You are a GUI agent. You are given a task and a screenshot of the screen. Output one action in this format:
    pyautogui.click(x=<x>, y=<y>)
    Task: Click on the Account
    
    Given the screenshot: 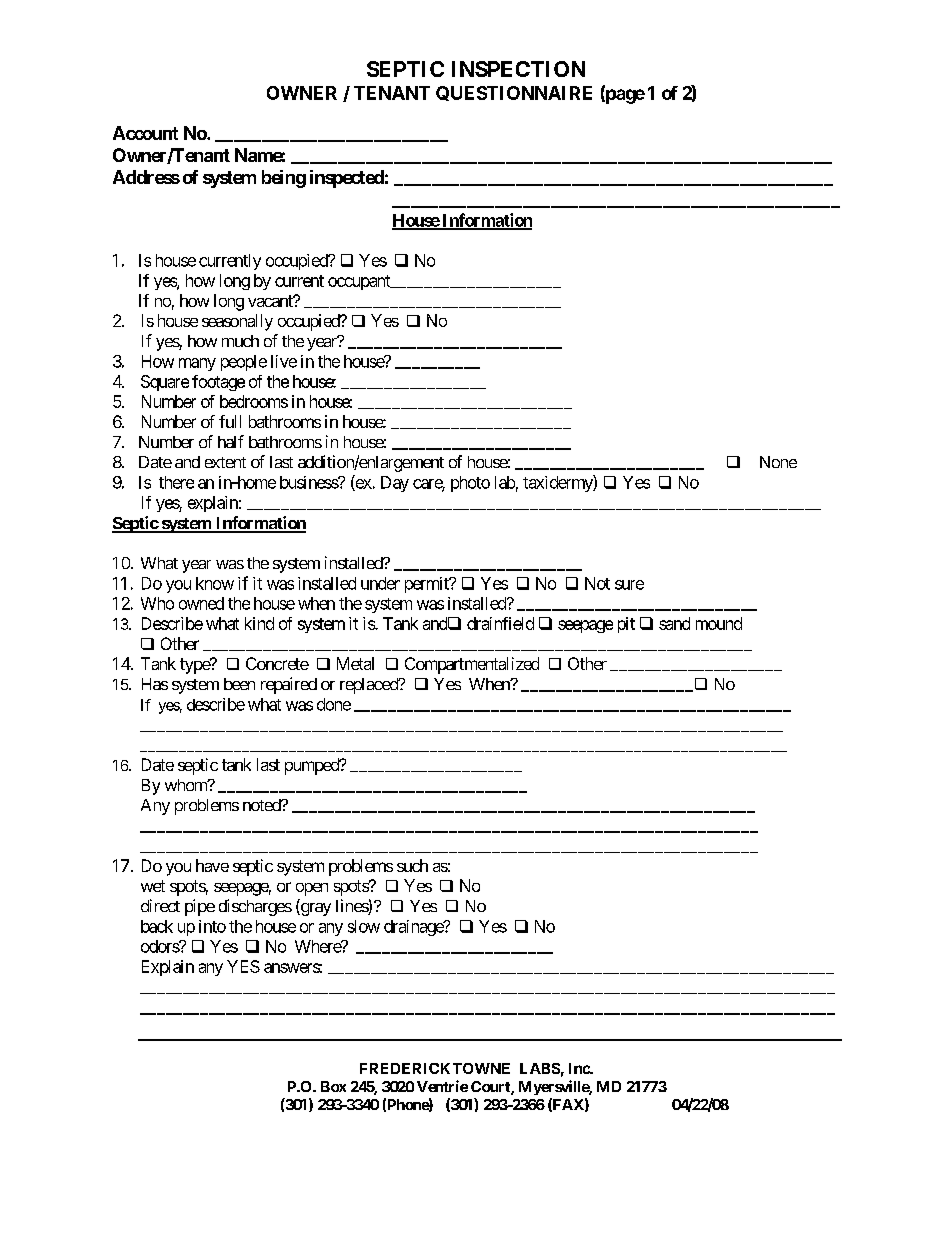 What is the action you would take?
    pyautogui.click(x=145, y=133)
